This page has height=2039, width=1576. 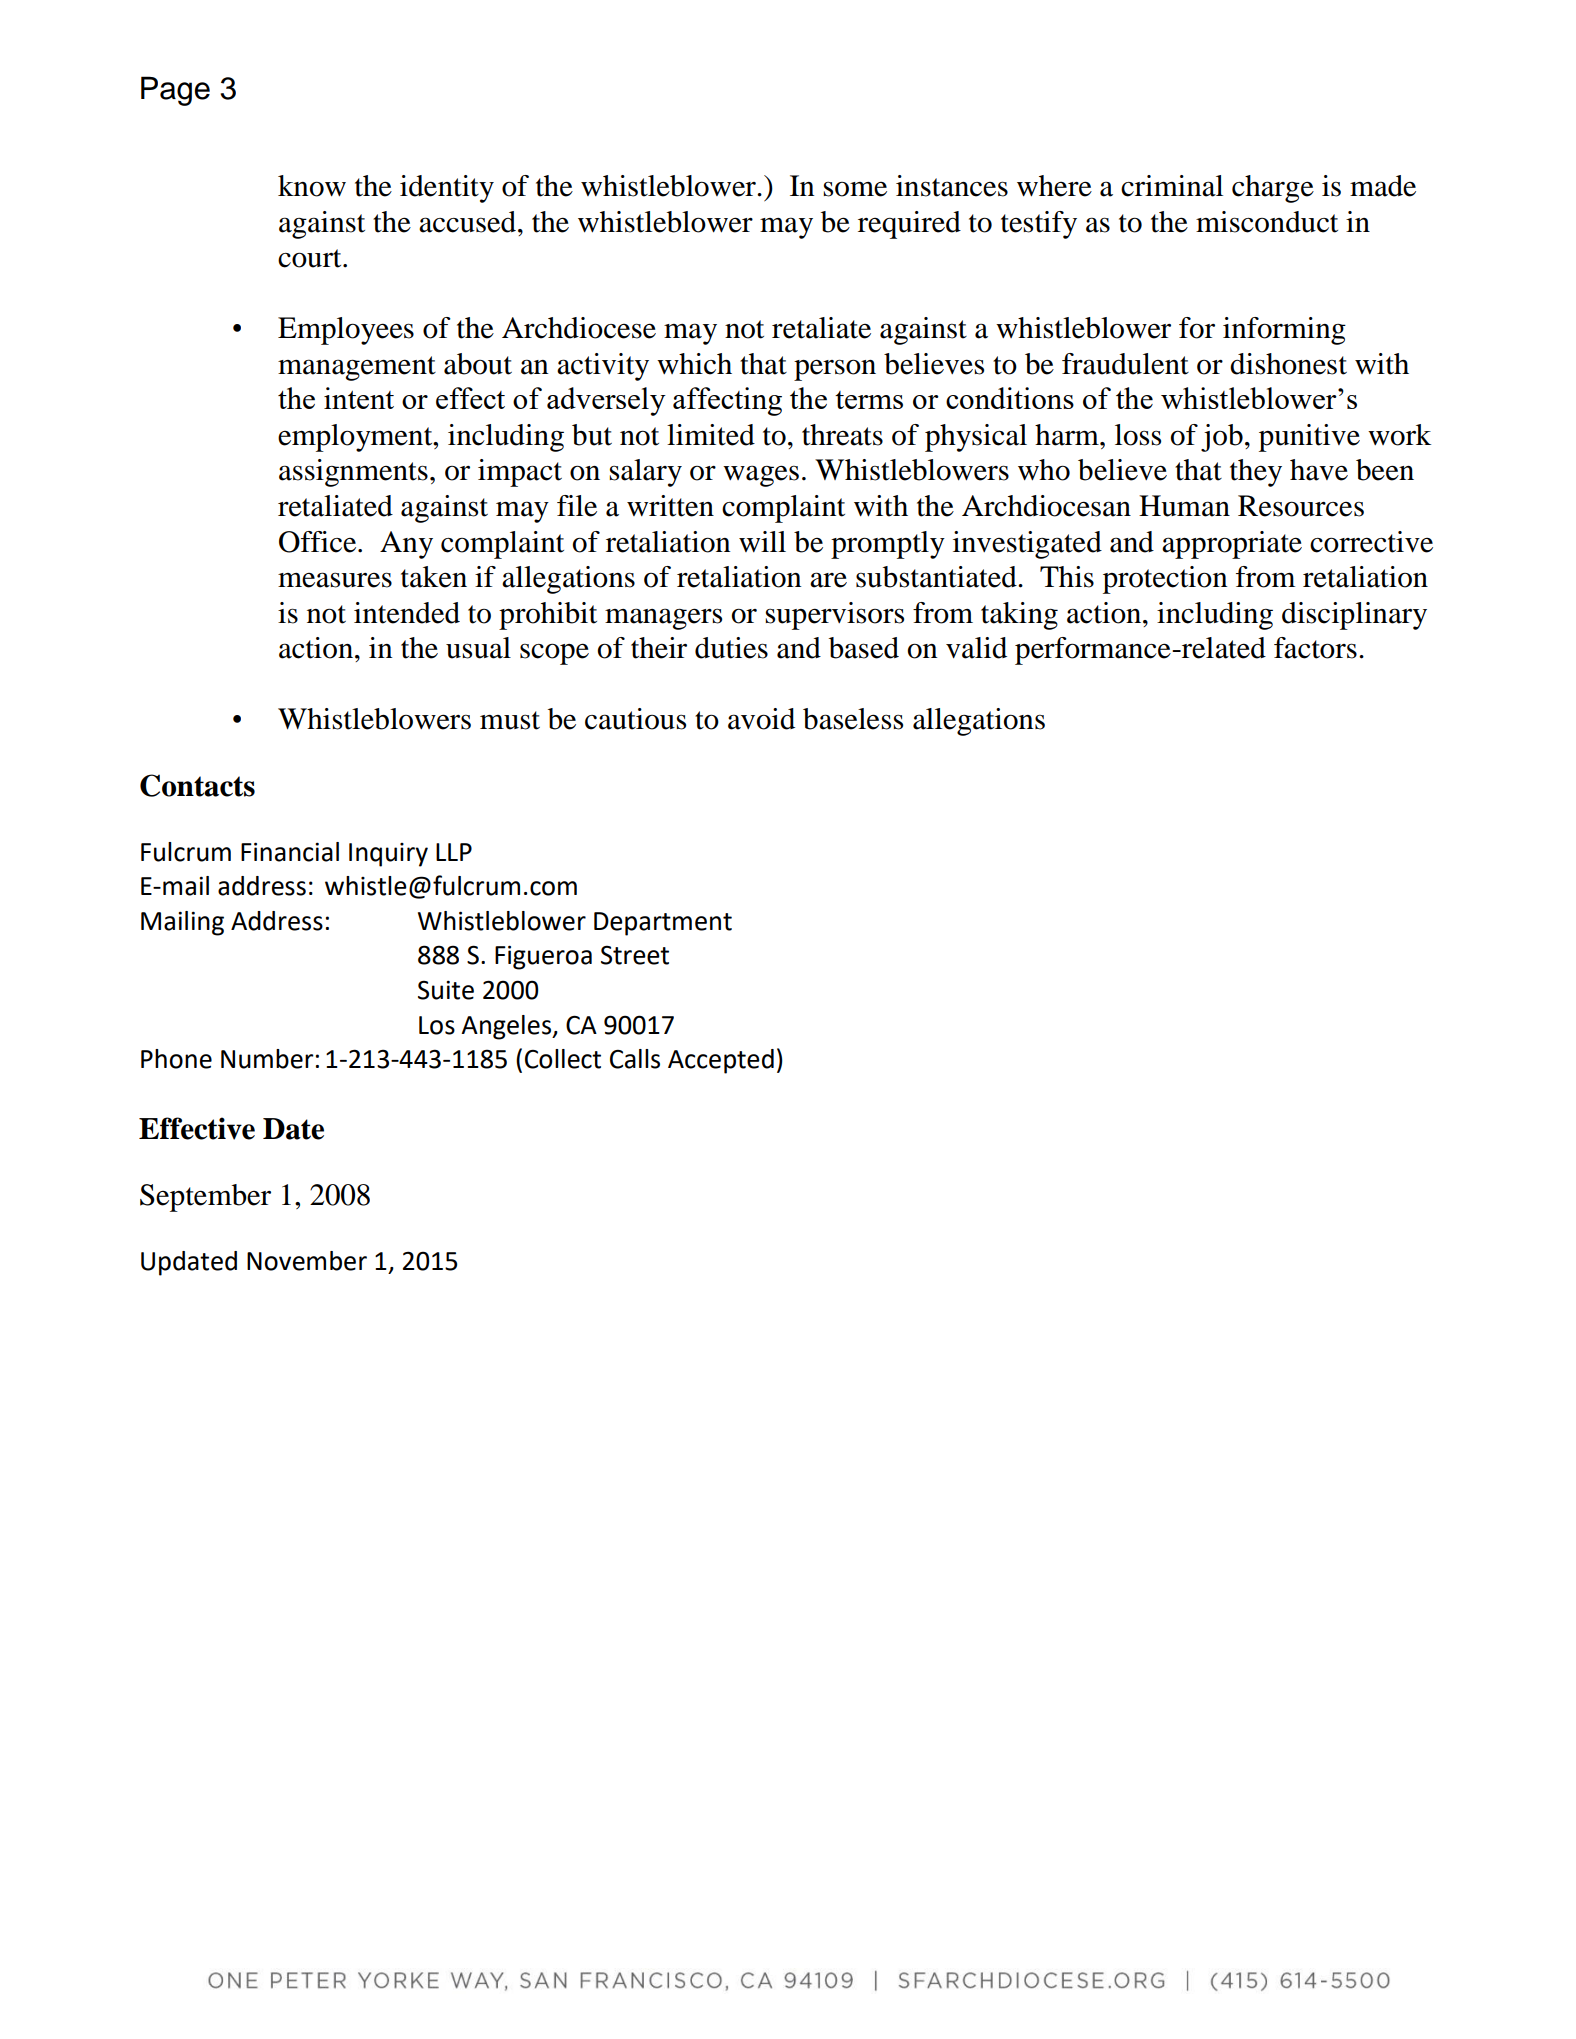 I want to click on some, so click(x=855, y=189).
